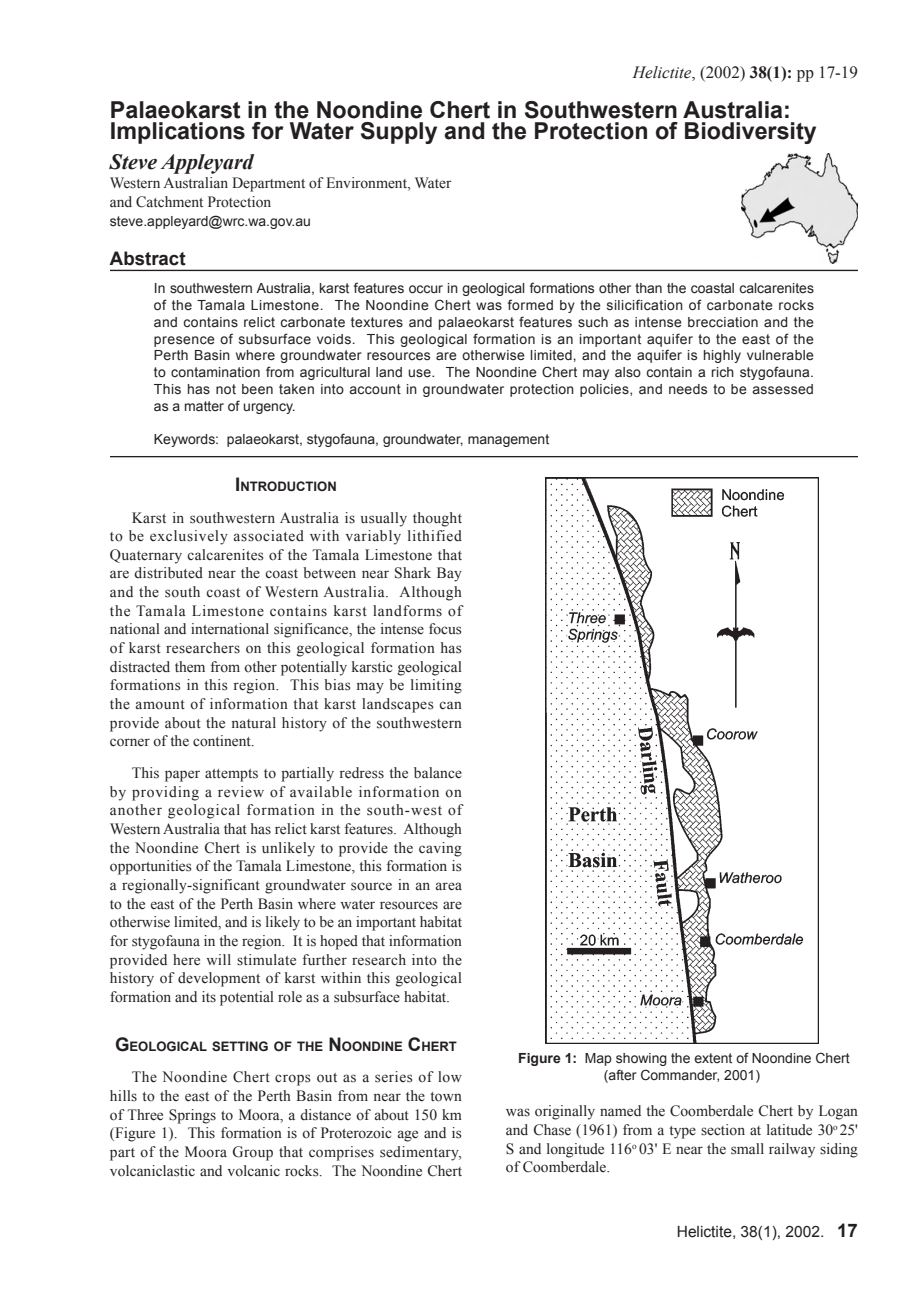 This screenshot has width=924, height=1308. What do you see at coordinates (723, 1130) in the screenshot?
I see `section` at bounding box center [723, 1130].
